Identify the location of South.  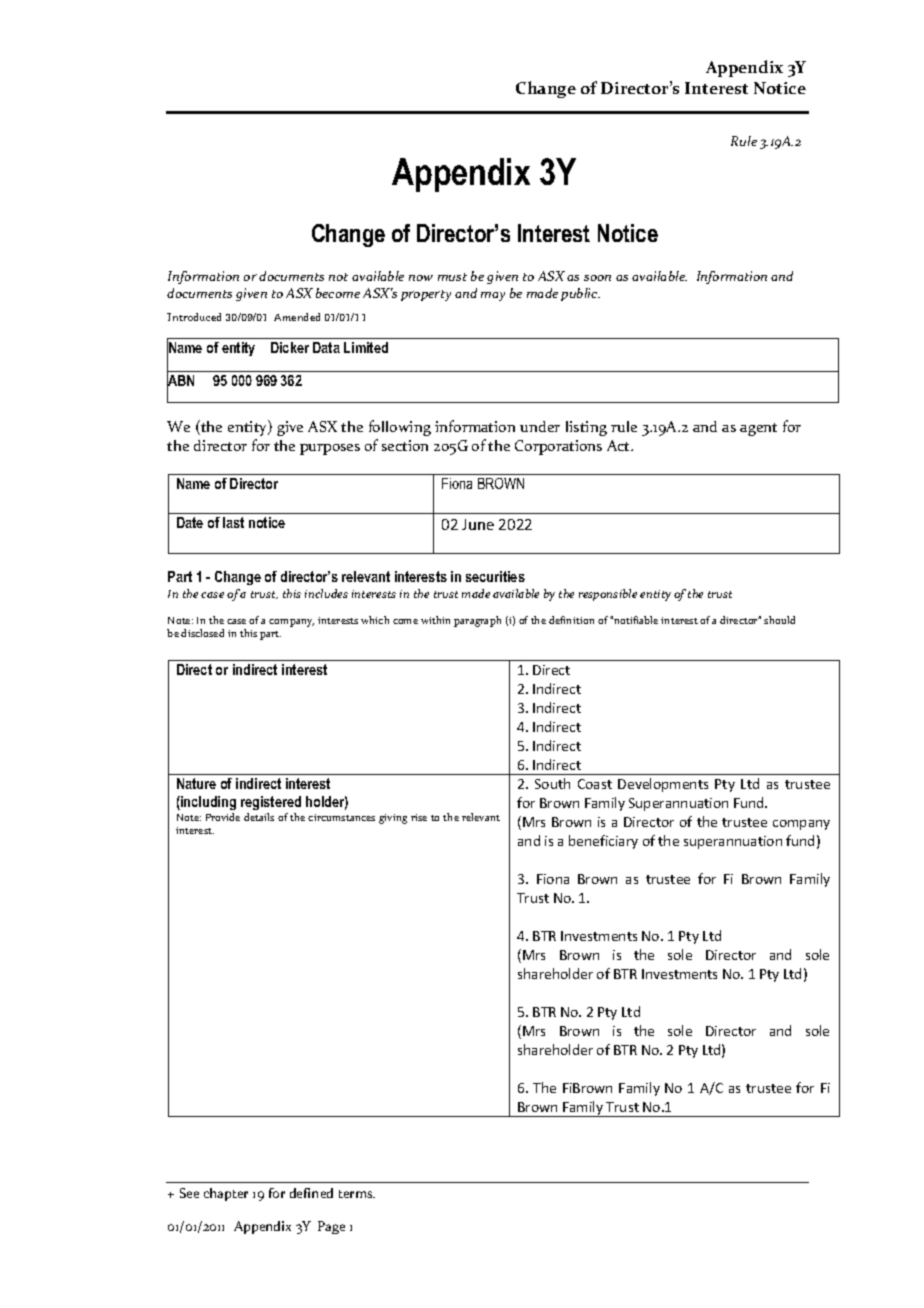
(552, 783).
